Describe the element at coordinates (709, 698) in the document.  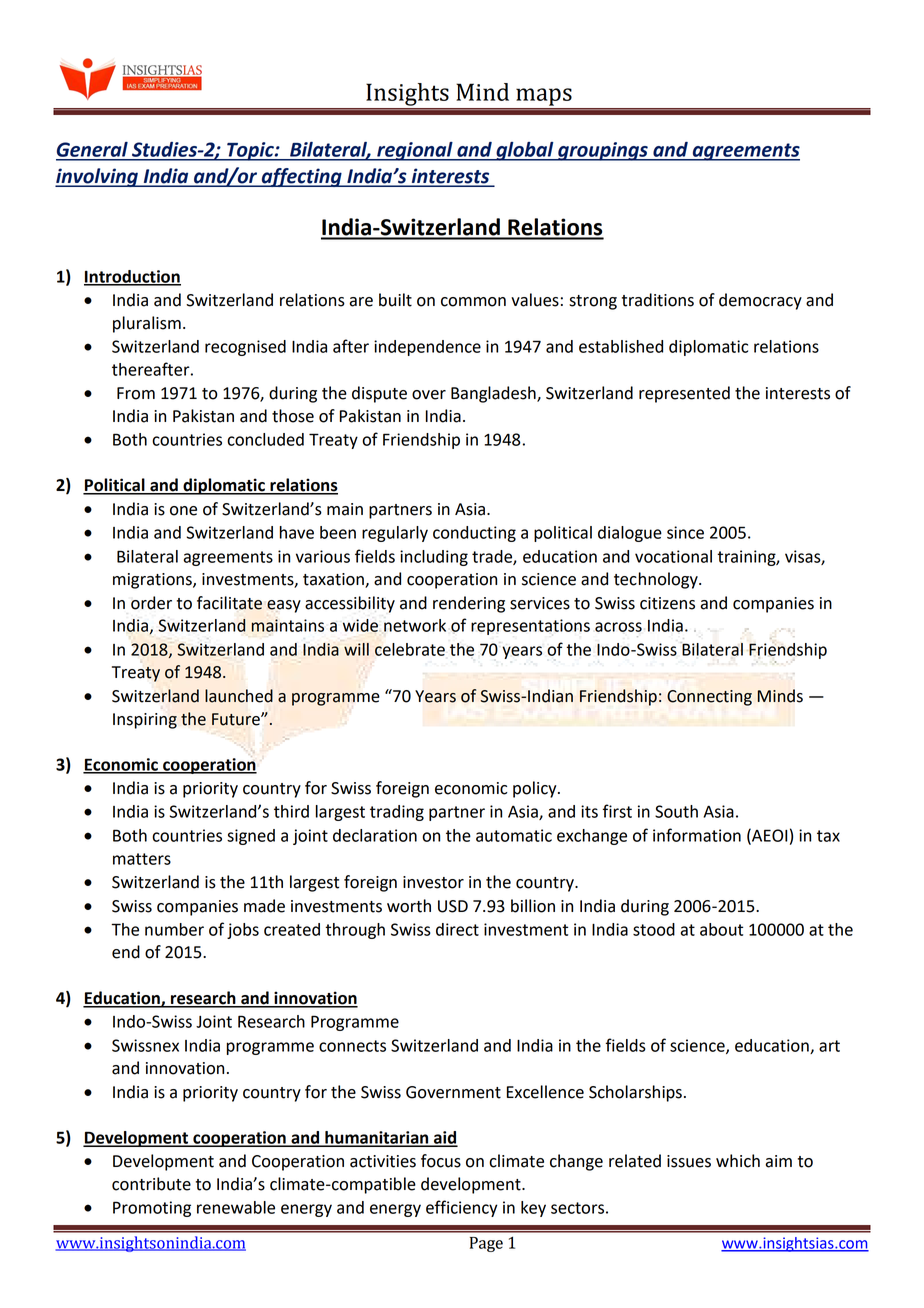
I see `Connecting` at that location.
